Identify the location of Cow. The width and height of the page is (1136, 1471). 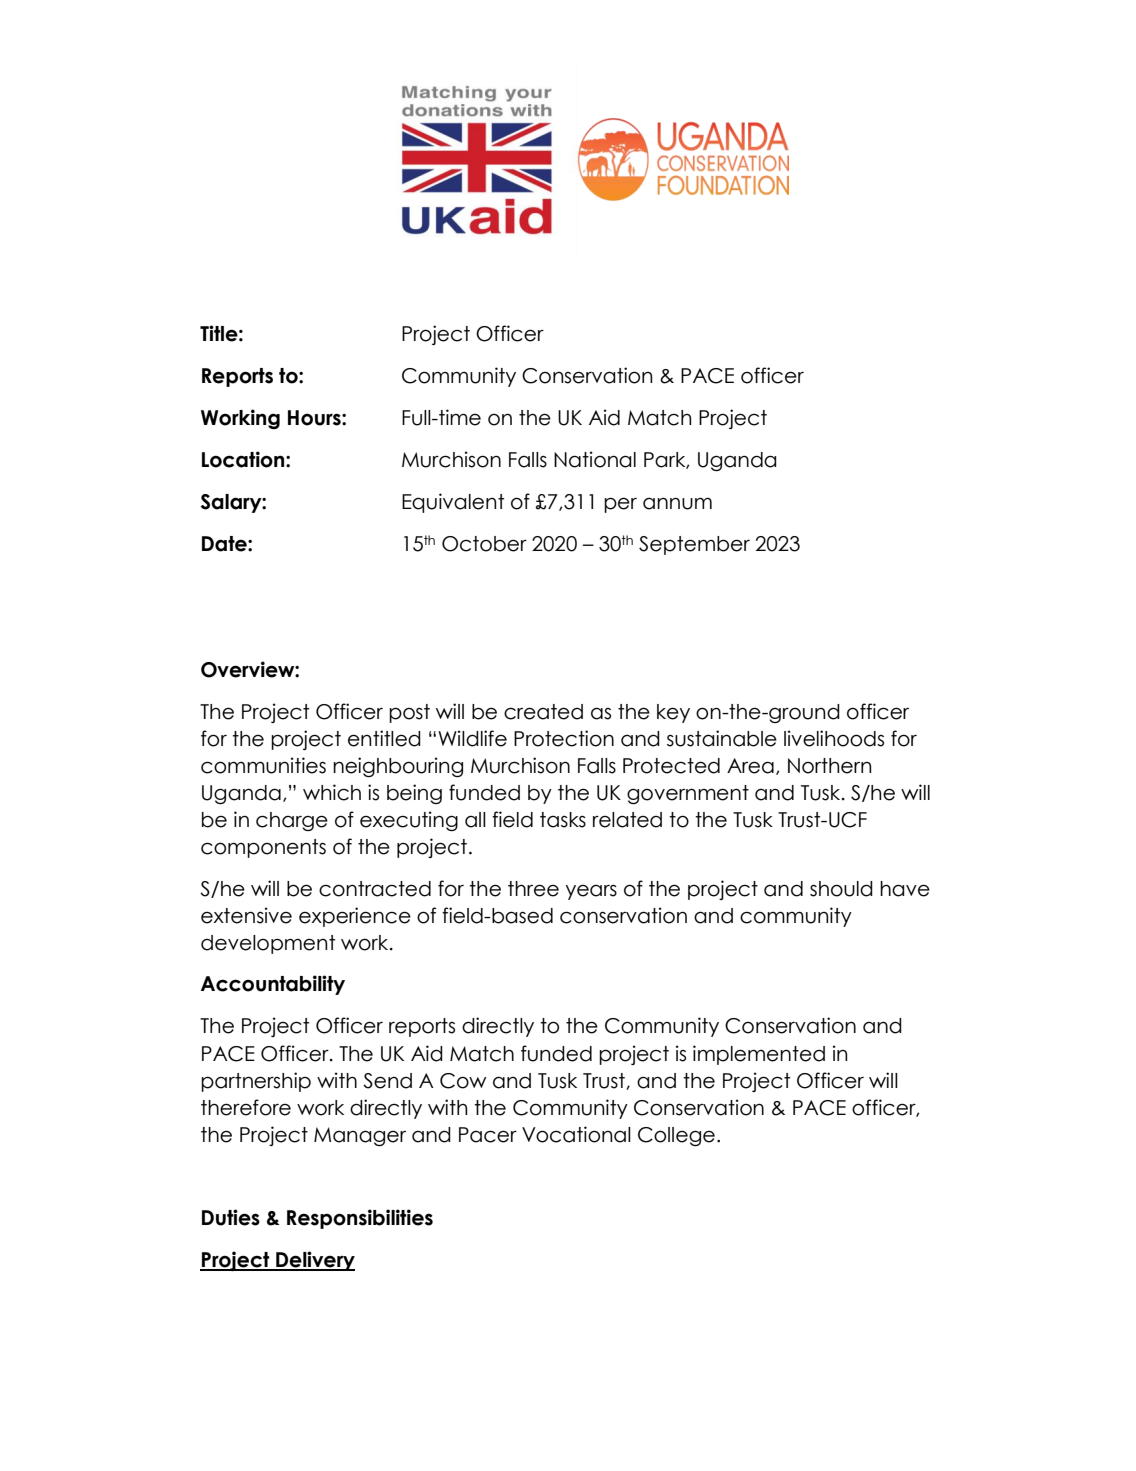
(463, 1081).
